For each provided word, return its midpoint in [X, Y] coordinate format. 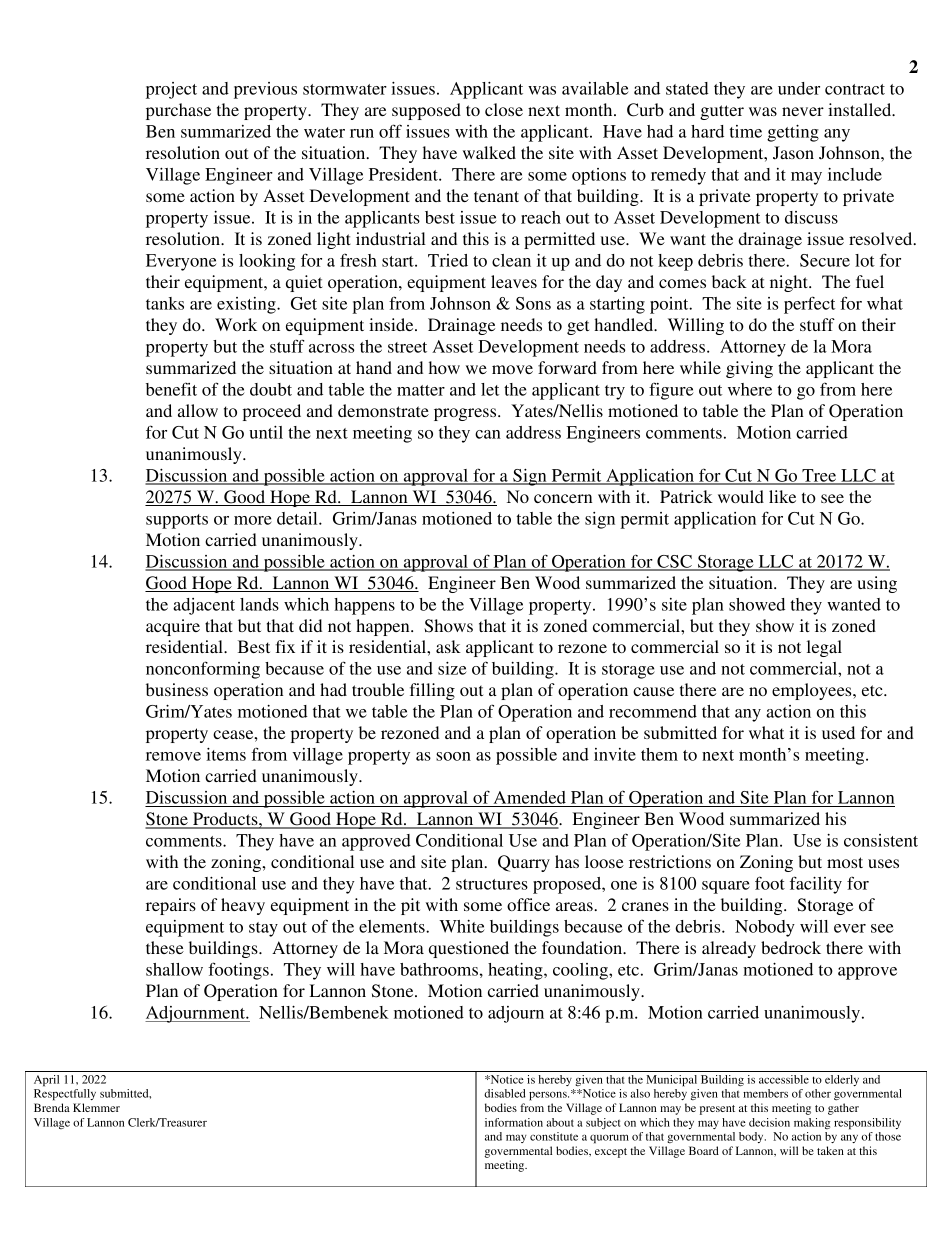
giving [749, 369]
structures [492, 884]
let [490, 389]
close [504, 109]
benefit [171, 389]
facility [816, 885]
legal [824, 648]
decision [769, 1122]
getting [793, 133]
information [514, 1122]
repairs [171, 906]
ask [448, 646]
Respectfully [65, 1095]
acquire [173, 627]
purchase [178, 111]
